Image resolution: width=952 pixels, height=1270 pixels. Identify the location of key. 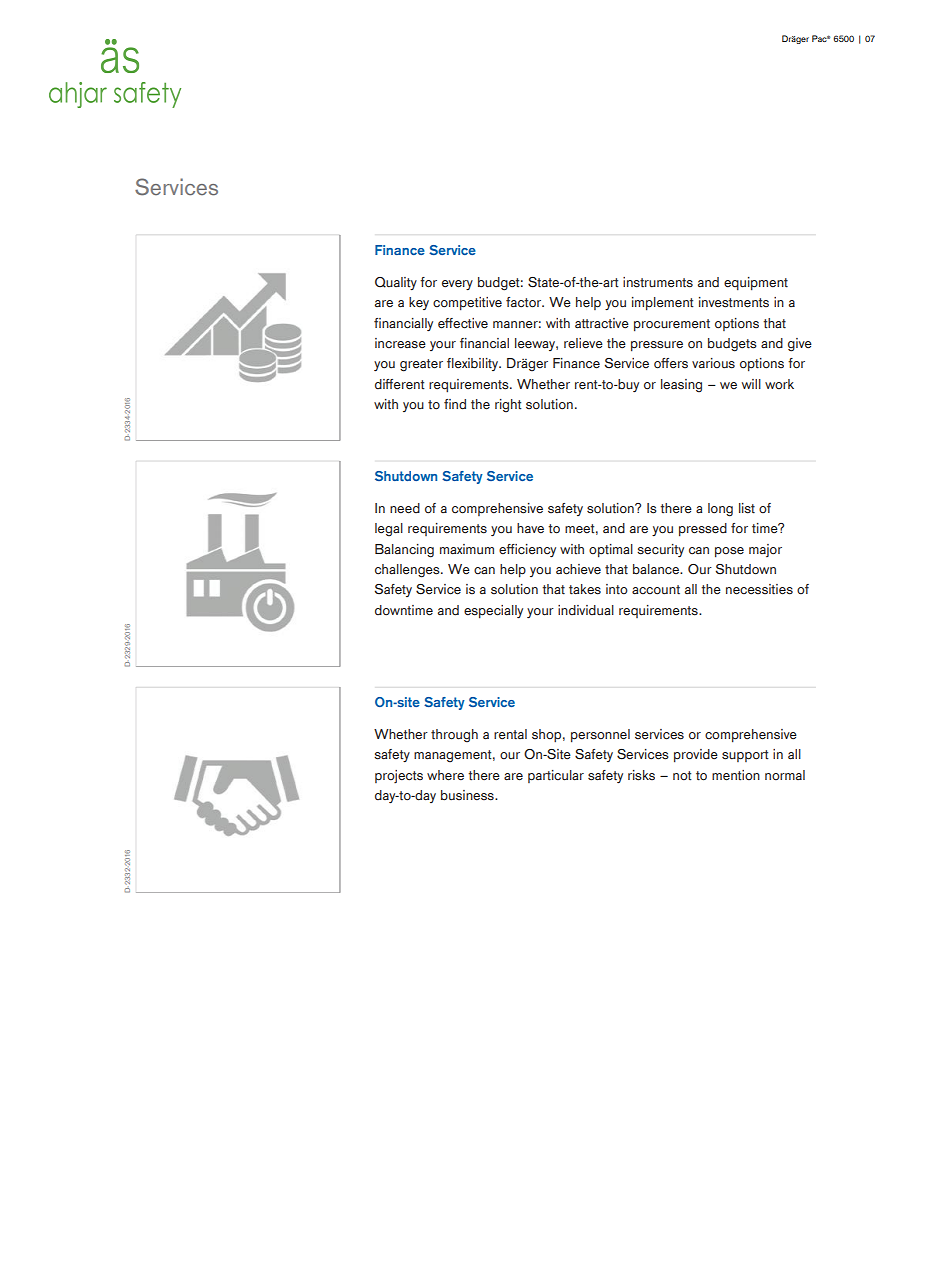
(419, 303).
